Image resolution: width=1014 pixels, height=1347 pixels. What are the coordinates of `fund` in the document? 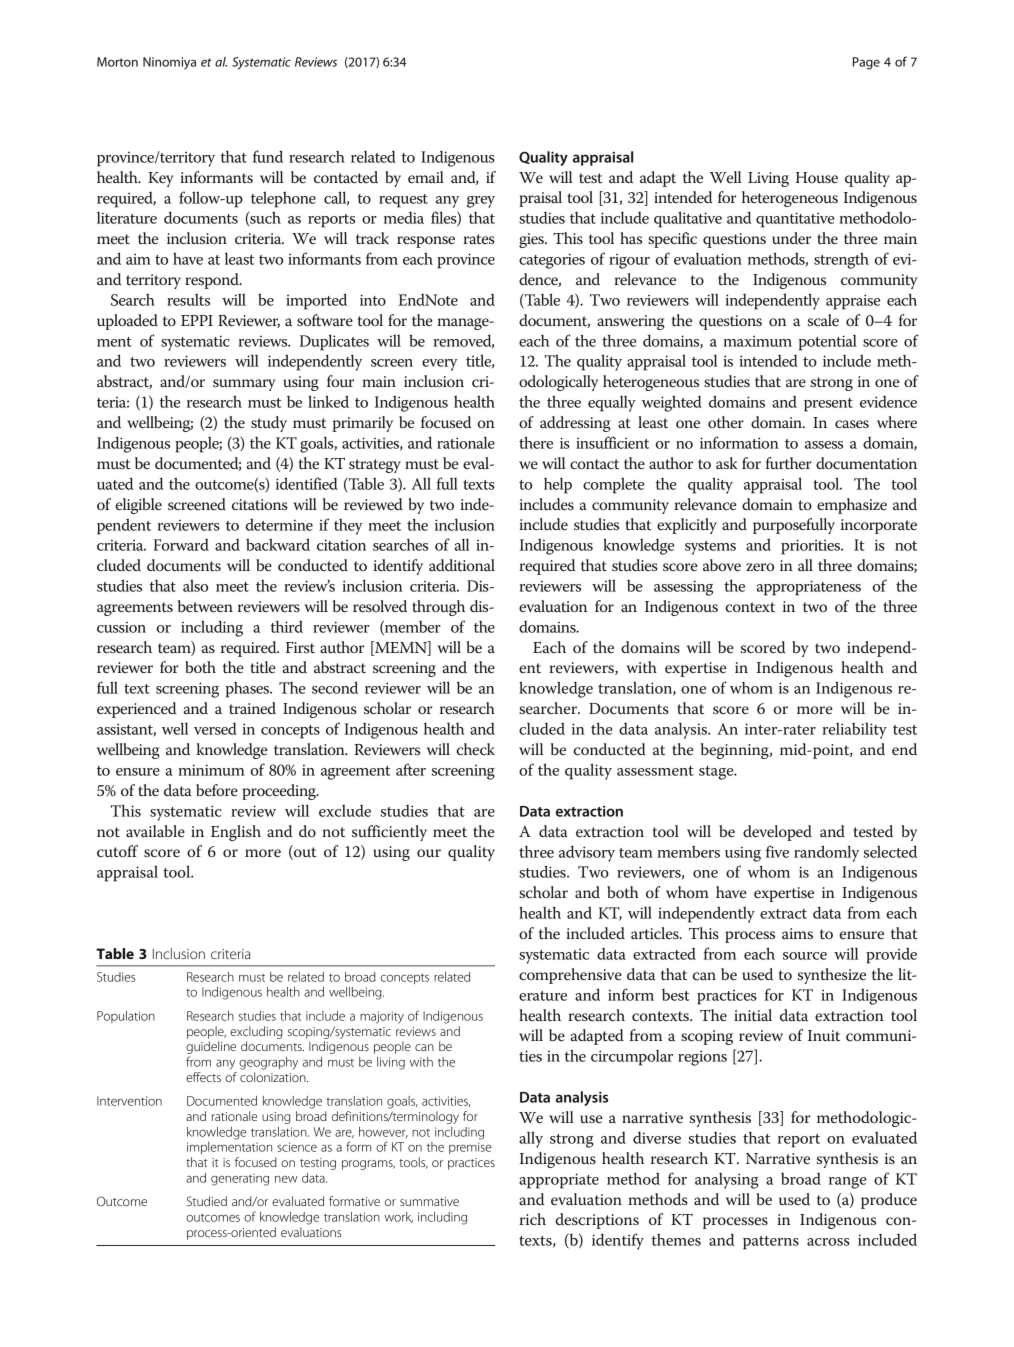 It's located at (268, 156).
